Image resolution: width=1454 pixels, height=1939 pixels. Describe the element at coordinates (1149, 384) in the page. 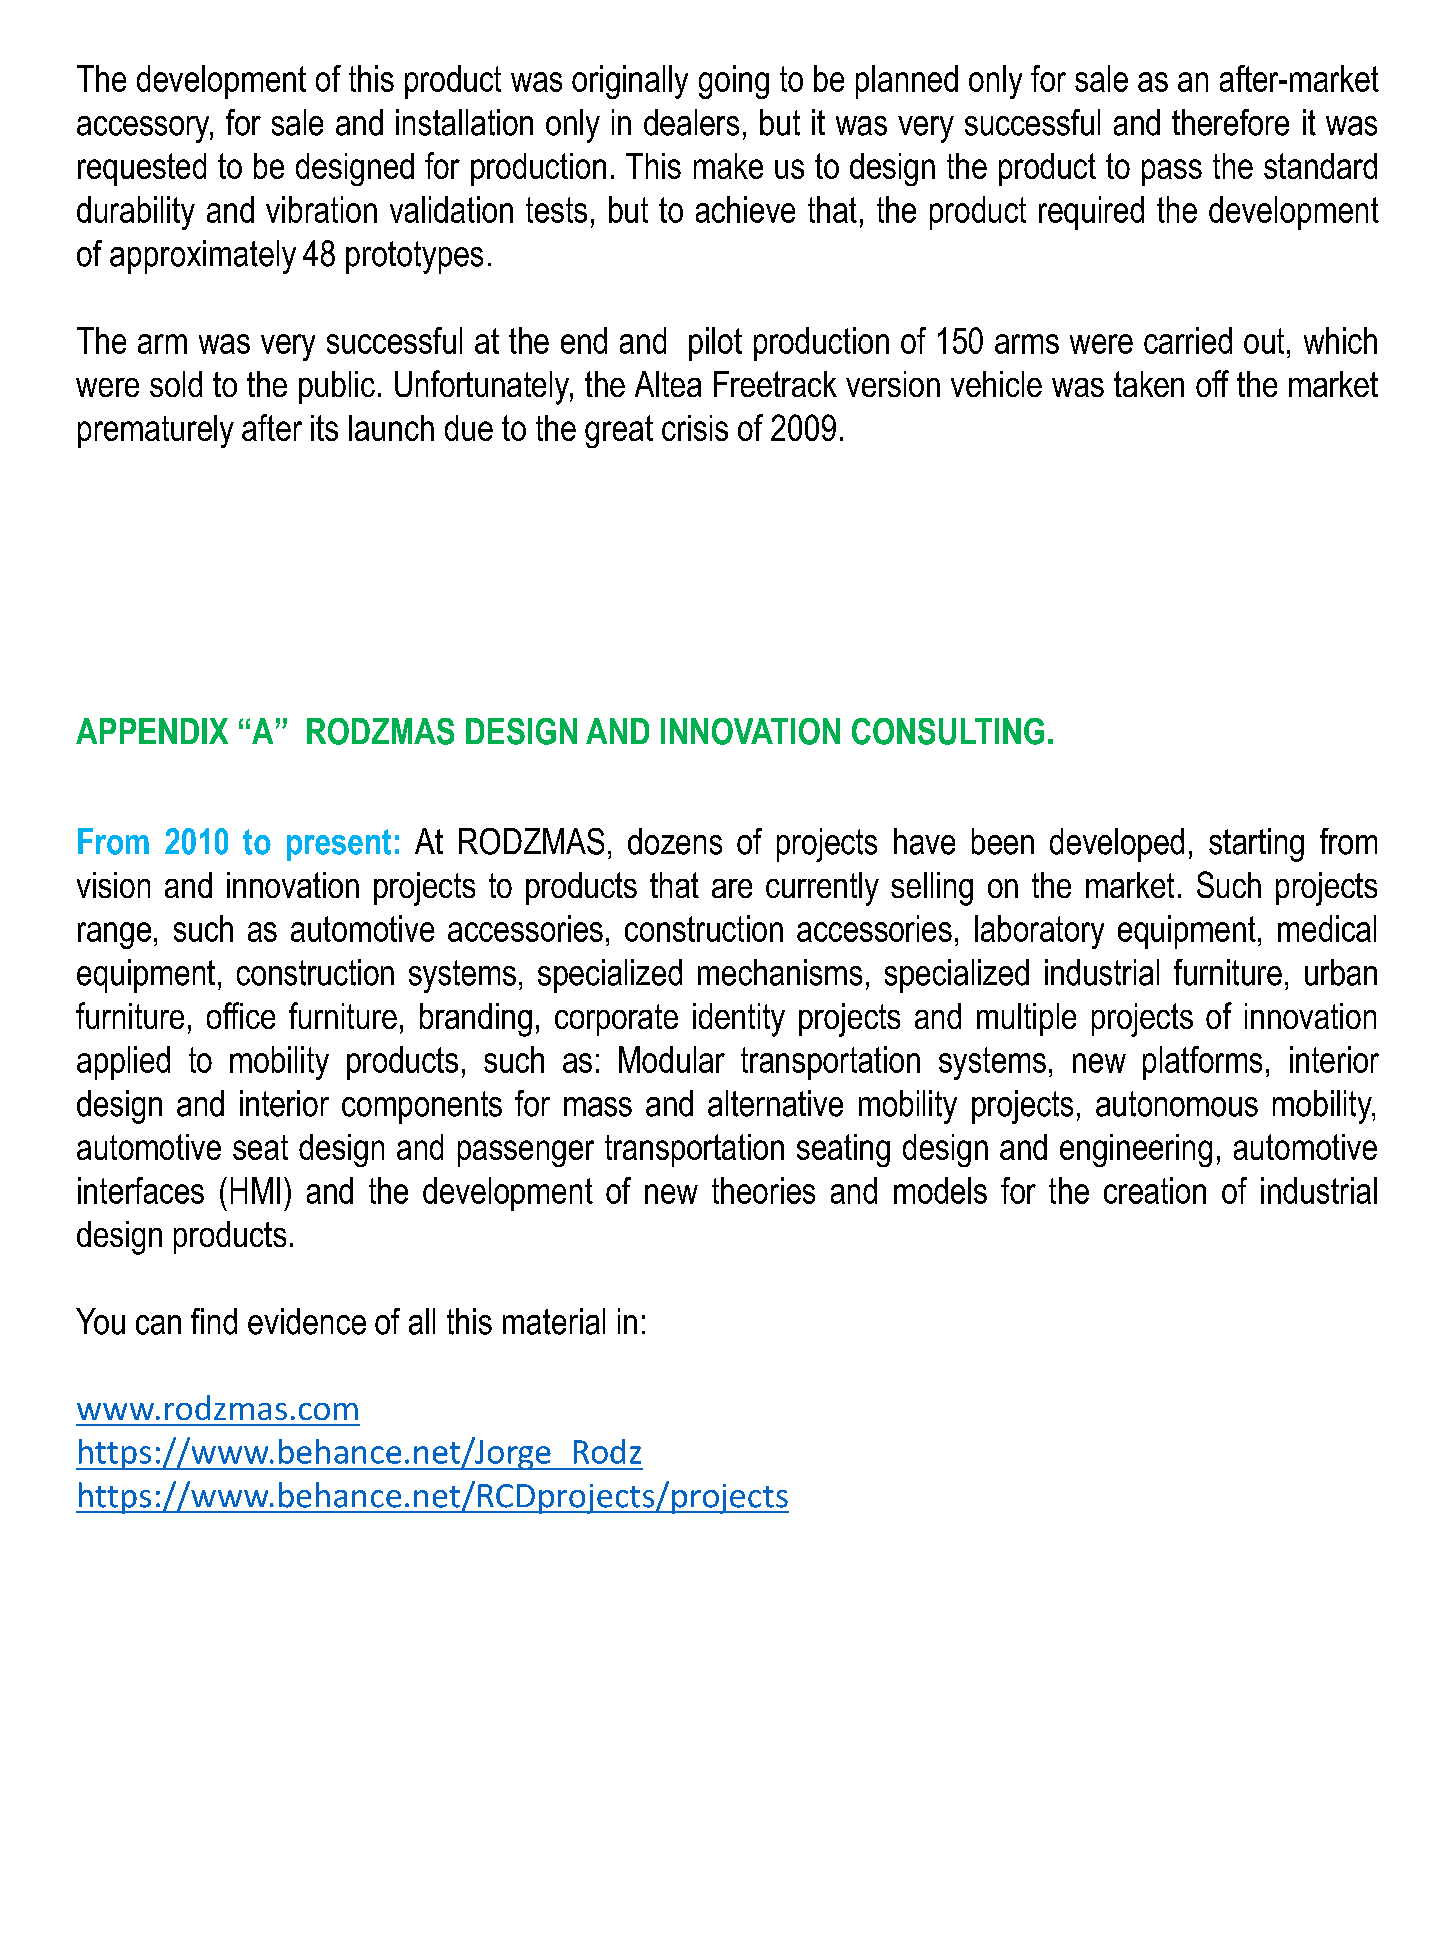

I see `taken` at that location.
